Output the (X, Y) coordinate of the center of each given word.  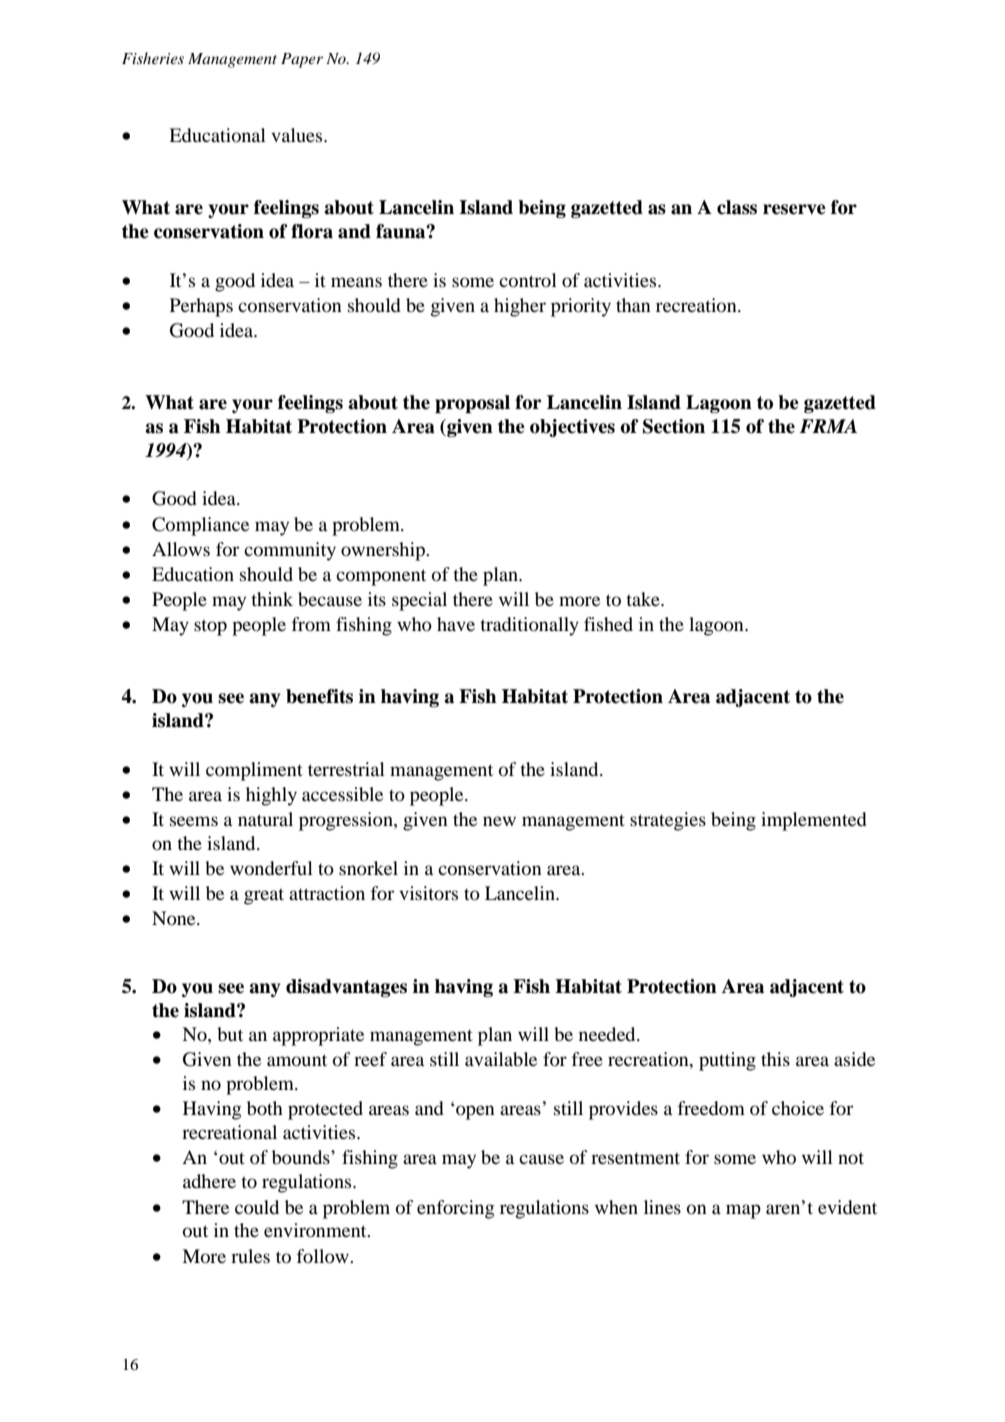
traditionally (529, 626)
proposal (472, 404)
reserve (794, 209)
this (775, 1059)
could (257, 1207)
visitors (428, 893)
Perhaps (201, 307)
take (644, 599)
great (264, 896)
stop (210, 627)
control (528, 280)
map (743, 1211)
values (298, 135)
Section (674, 426)
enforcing (456, 1209)
